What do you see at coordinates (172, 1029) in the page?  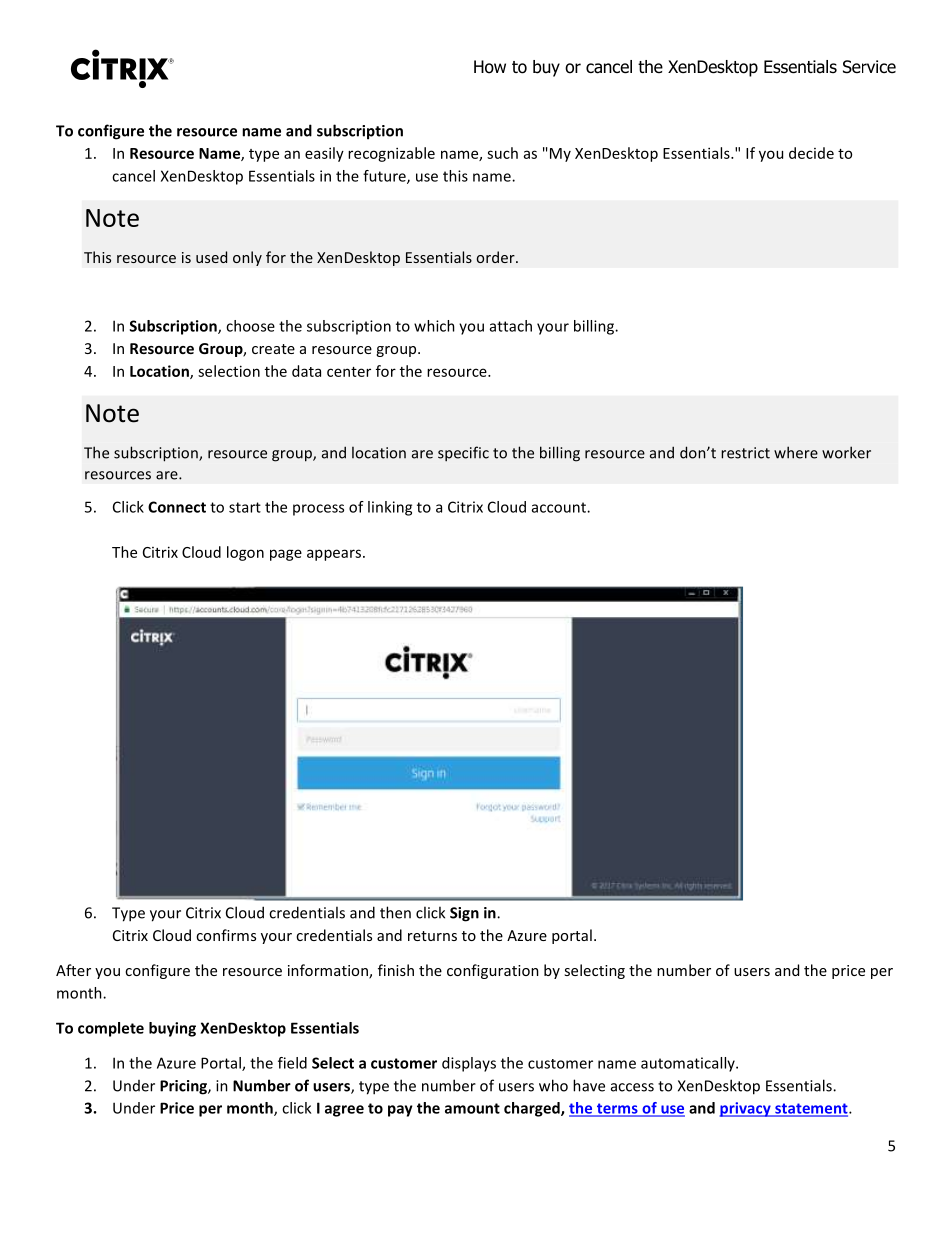 I see `buying` at bounding box center [172, 1029].
